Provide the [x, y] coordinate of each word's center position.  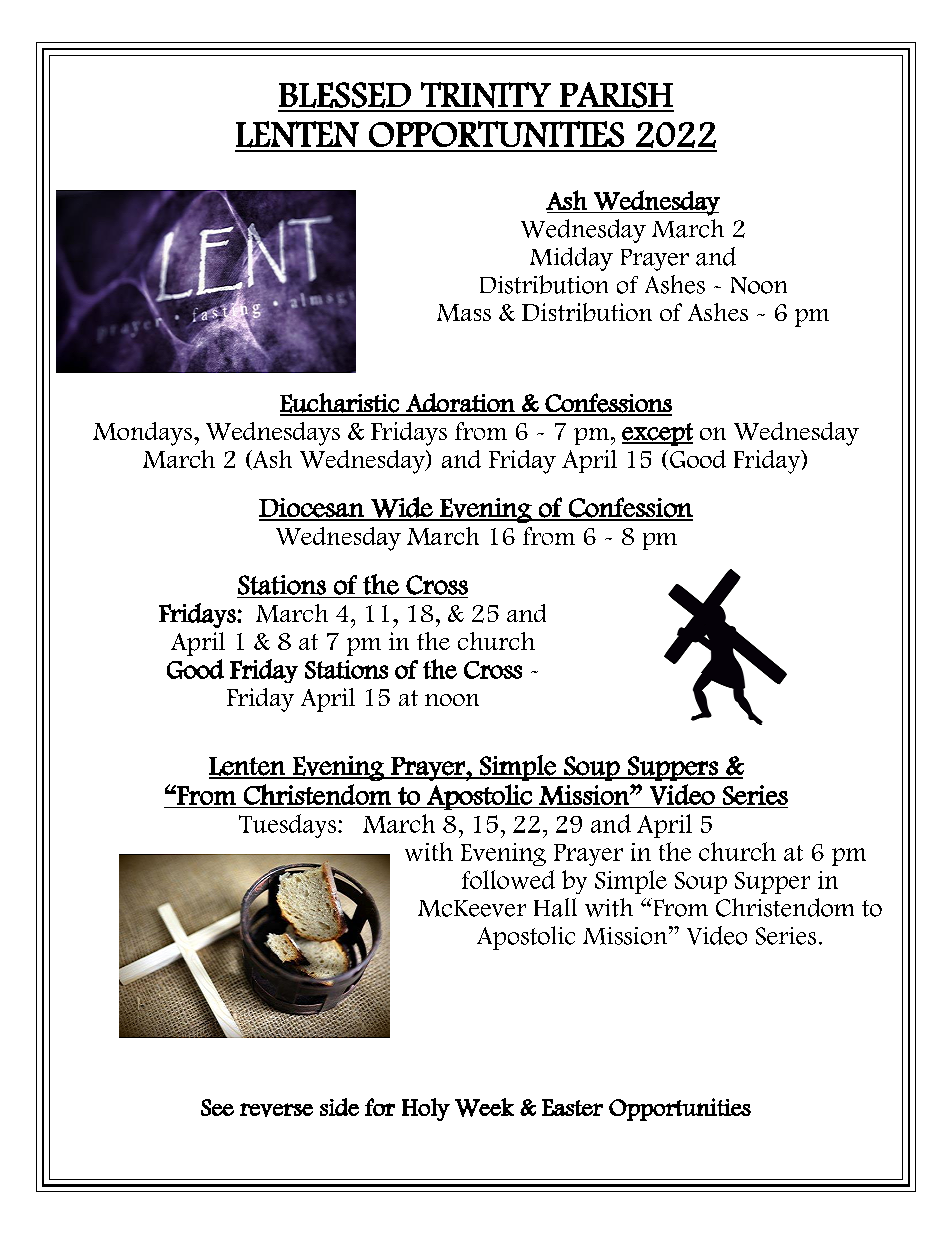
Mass [464, 313]
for [380, 1107]
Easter [572, 1107]
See [217, 1107]
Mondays [142, 434]
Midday [571, 259]
